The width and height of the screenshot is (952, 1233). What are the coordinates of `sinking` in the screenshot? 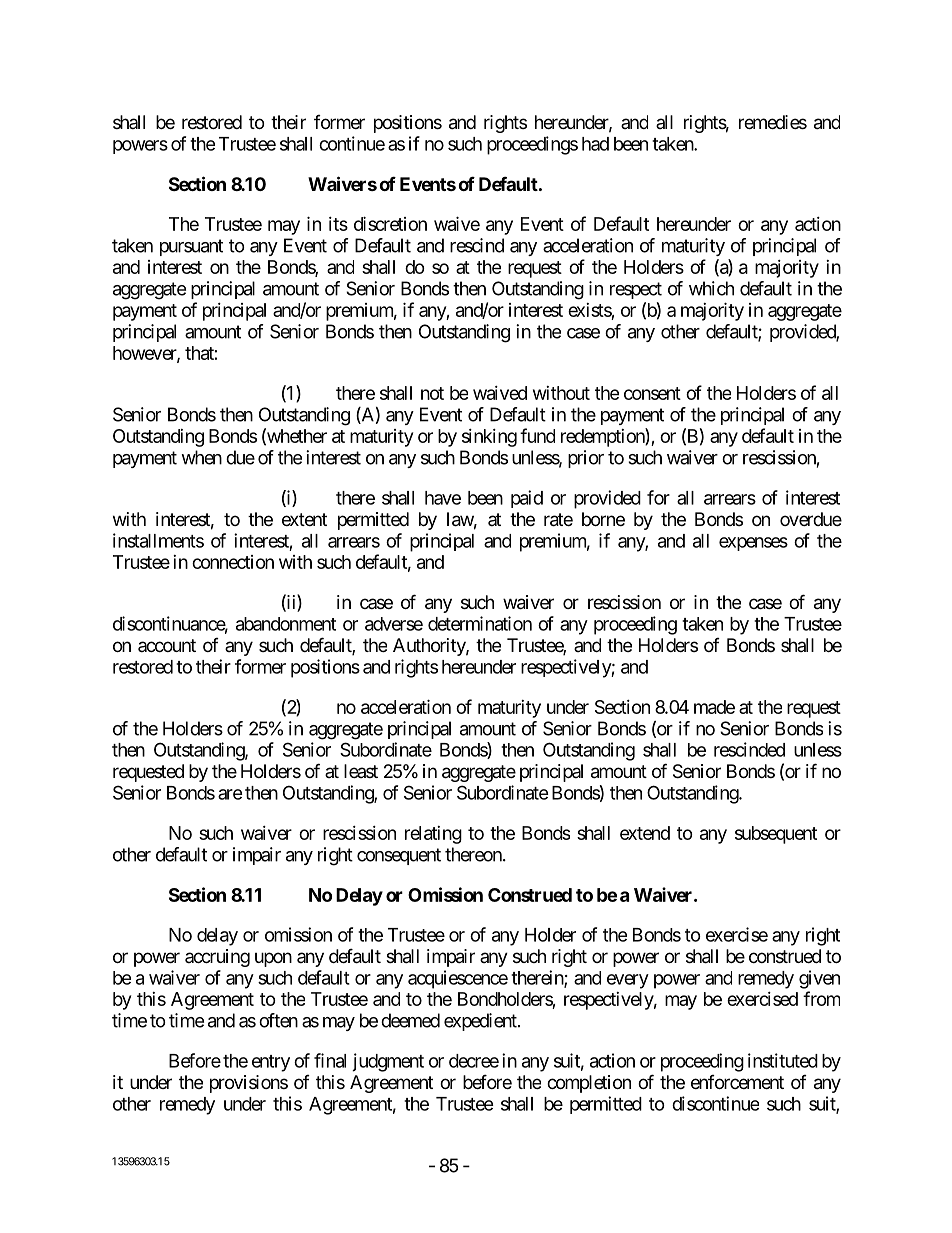 It's located at (489, 438).
